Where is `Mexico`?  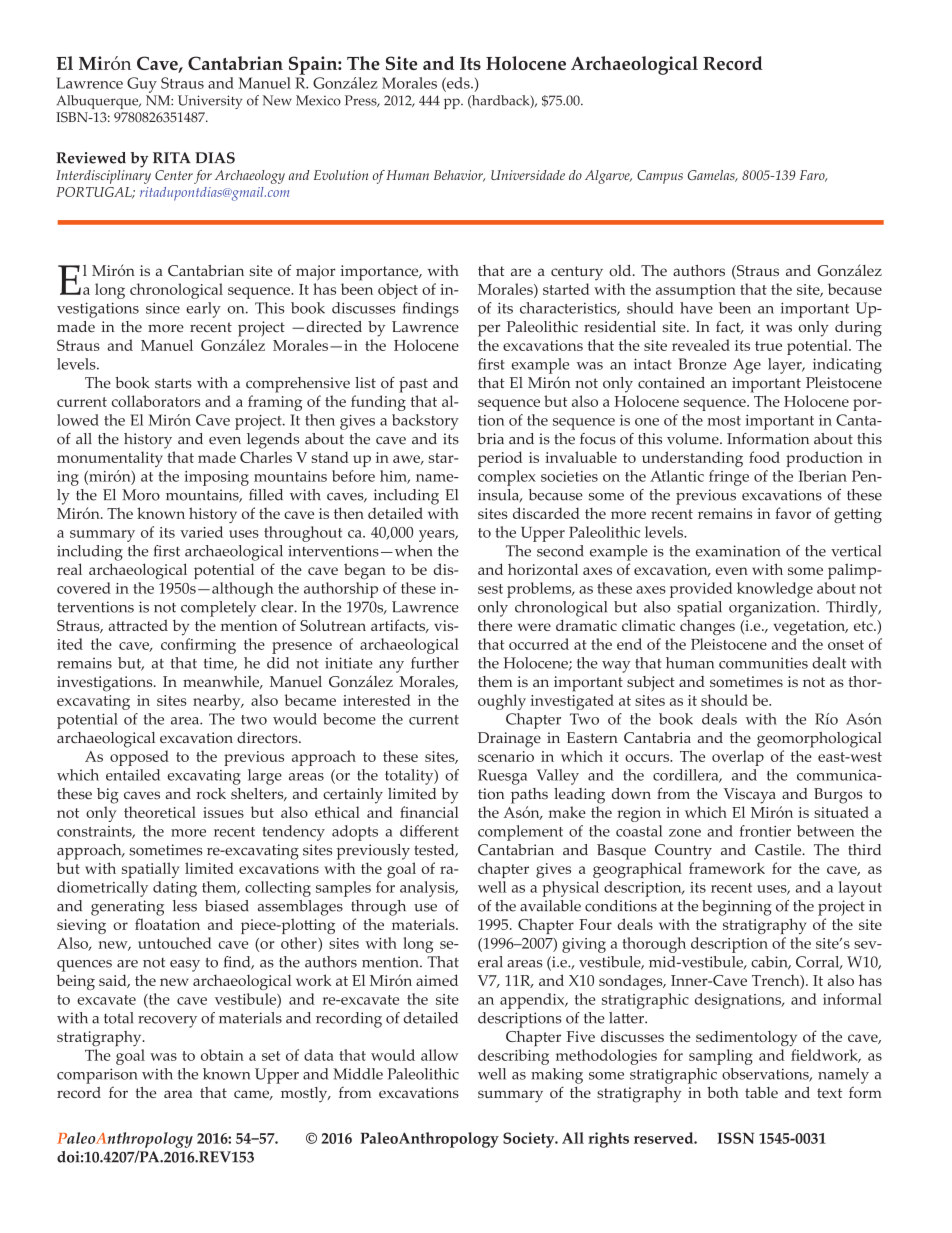
Mexico is located at coordinates (318, 100).
